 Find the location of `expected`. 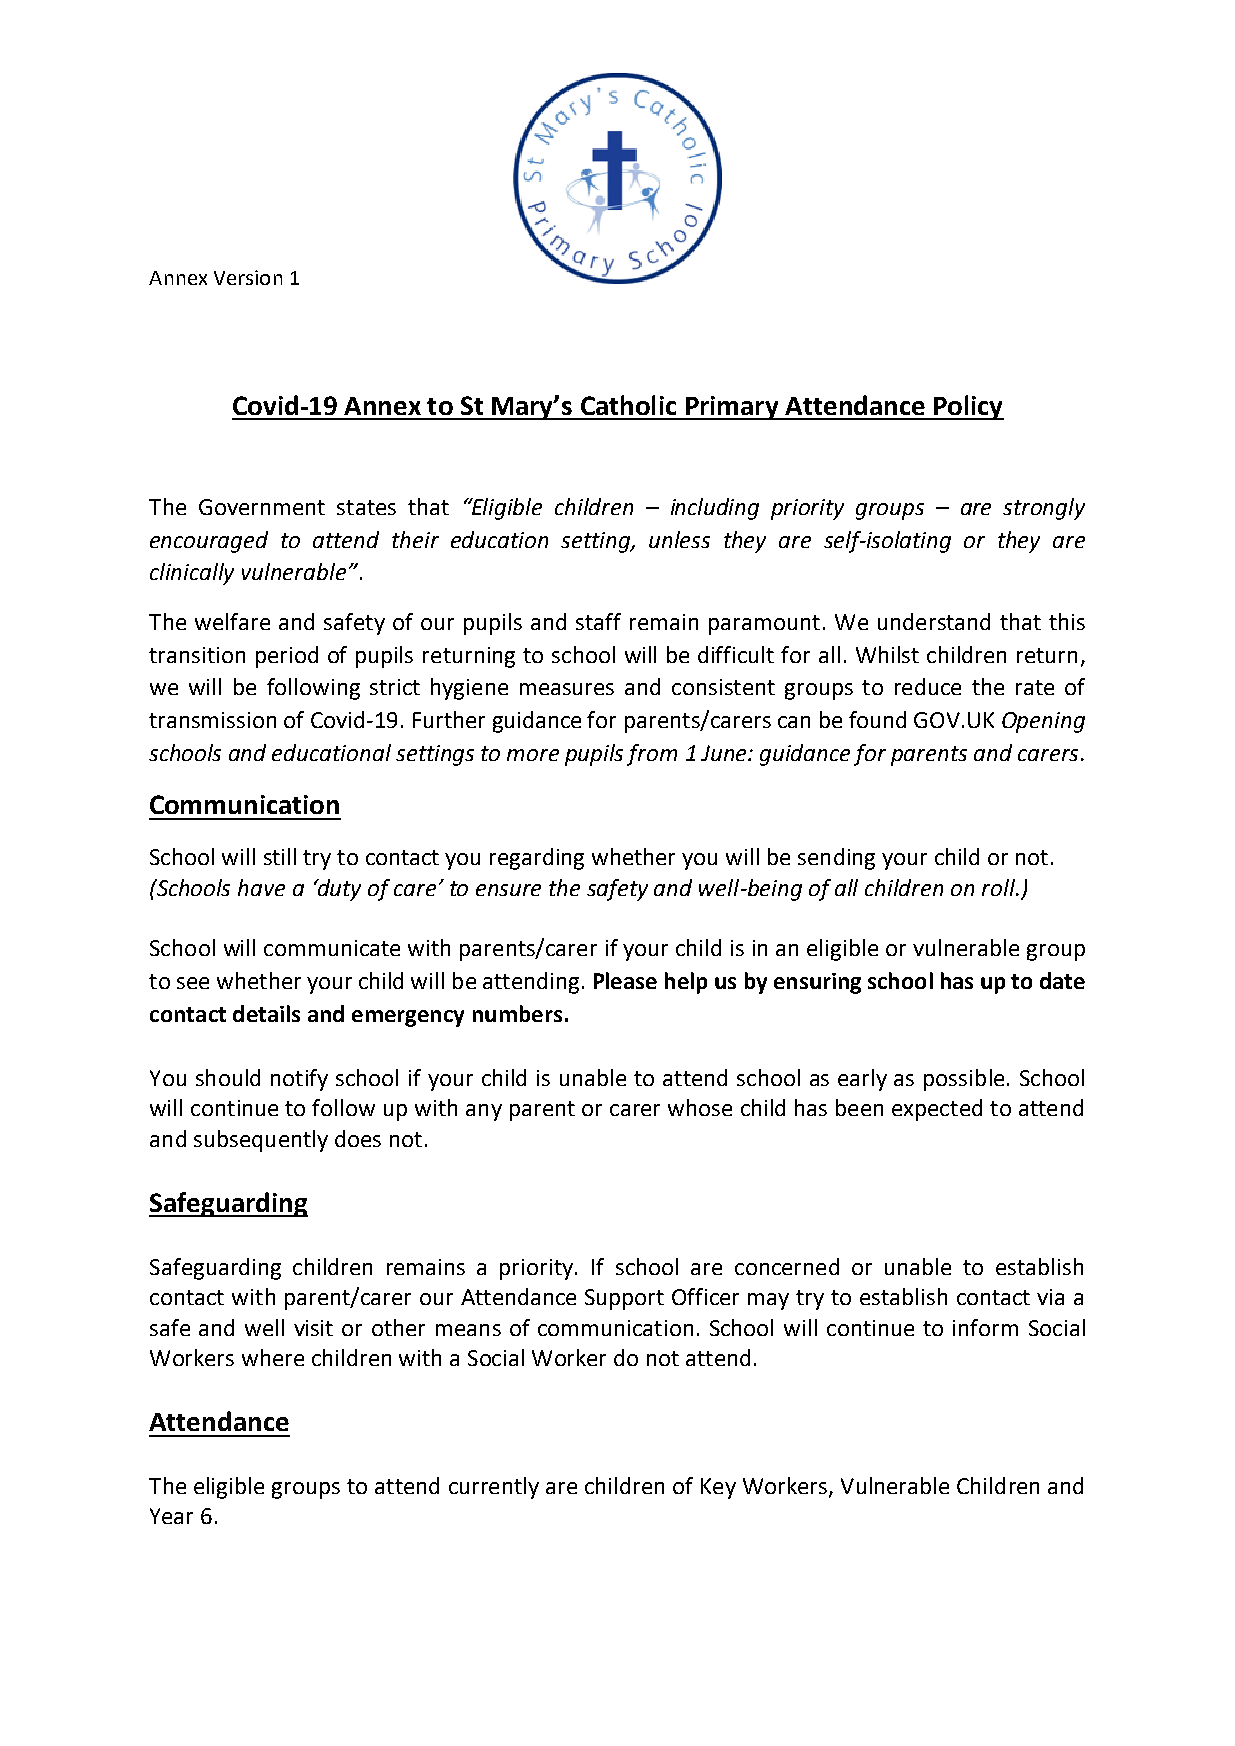

expected is located at coordinates (937, 1110).
